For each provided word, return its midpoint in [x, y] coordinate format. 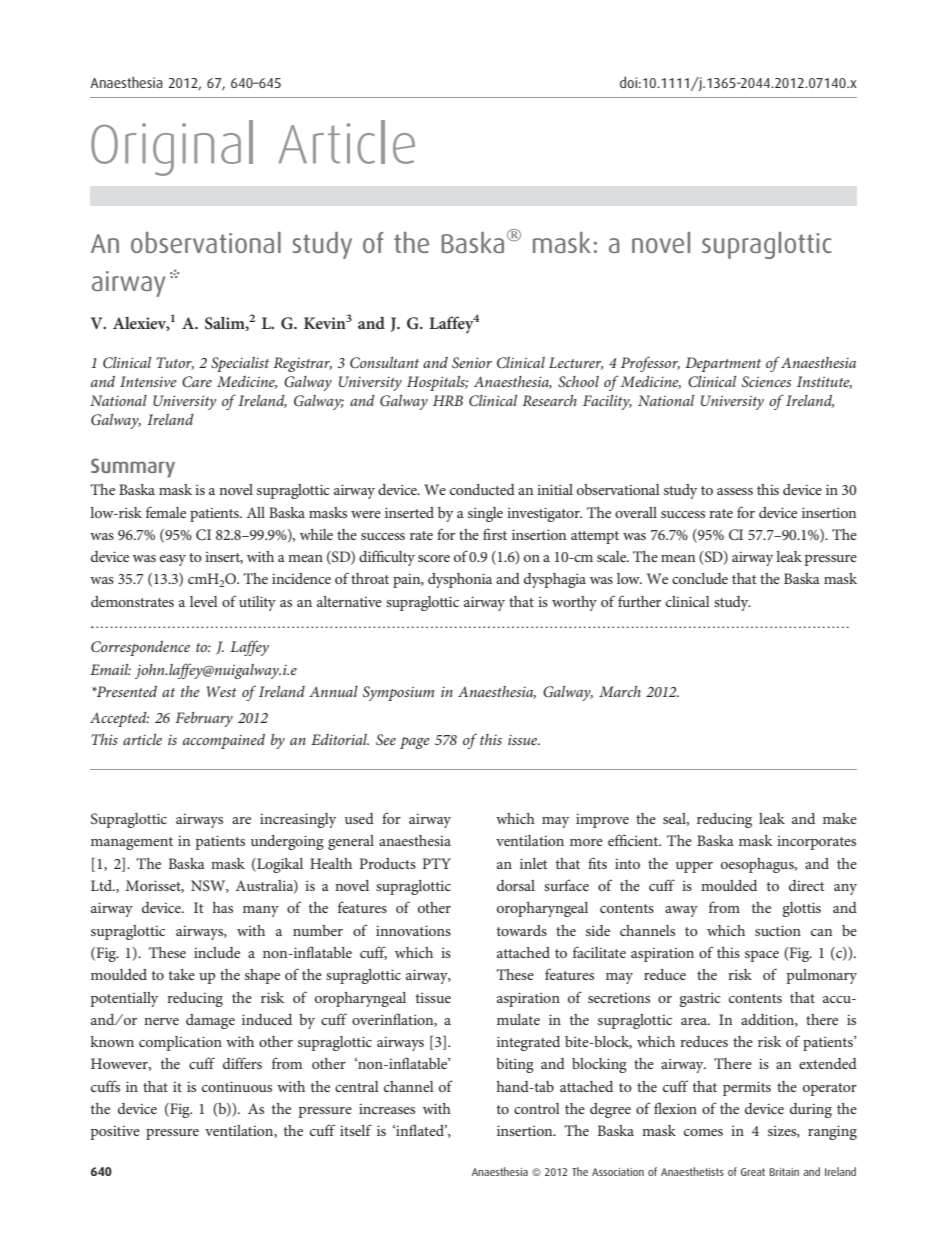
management [132, 843]
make [840, 818]
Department [723, 364]
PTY [437, 863]
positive [115, 1133]
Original [172, 148]
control [537, 1108]
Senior [472, 362]
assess [735, 491]
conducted [482, 489]
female [166, 512]
